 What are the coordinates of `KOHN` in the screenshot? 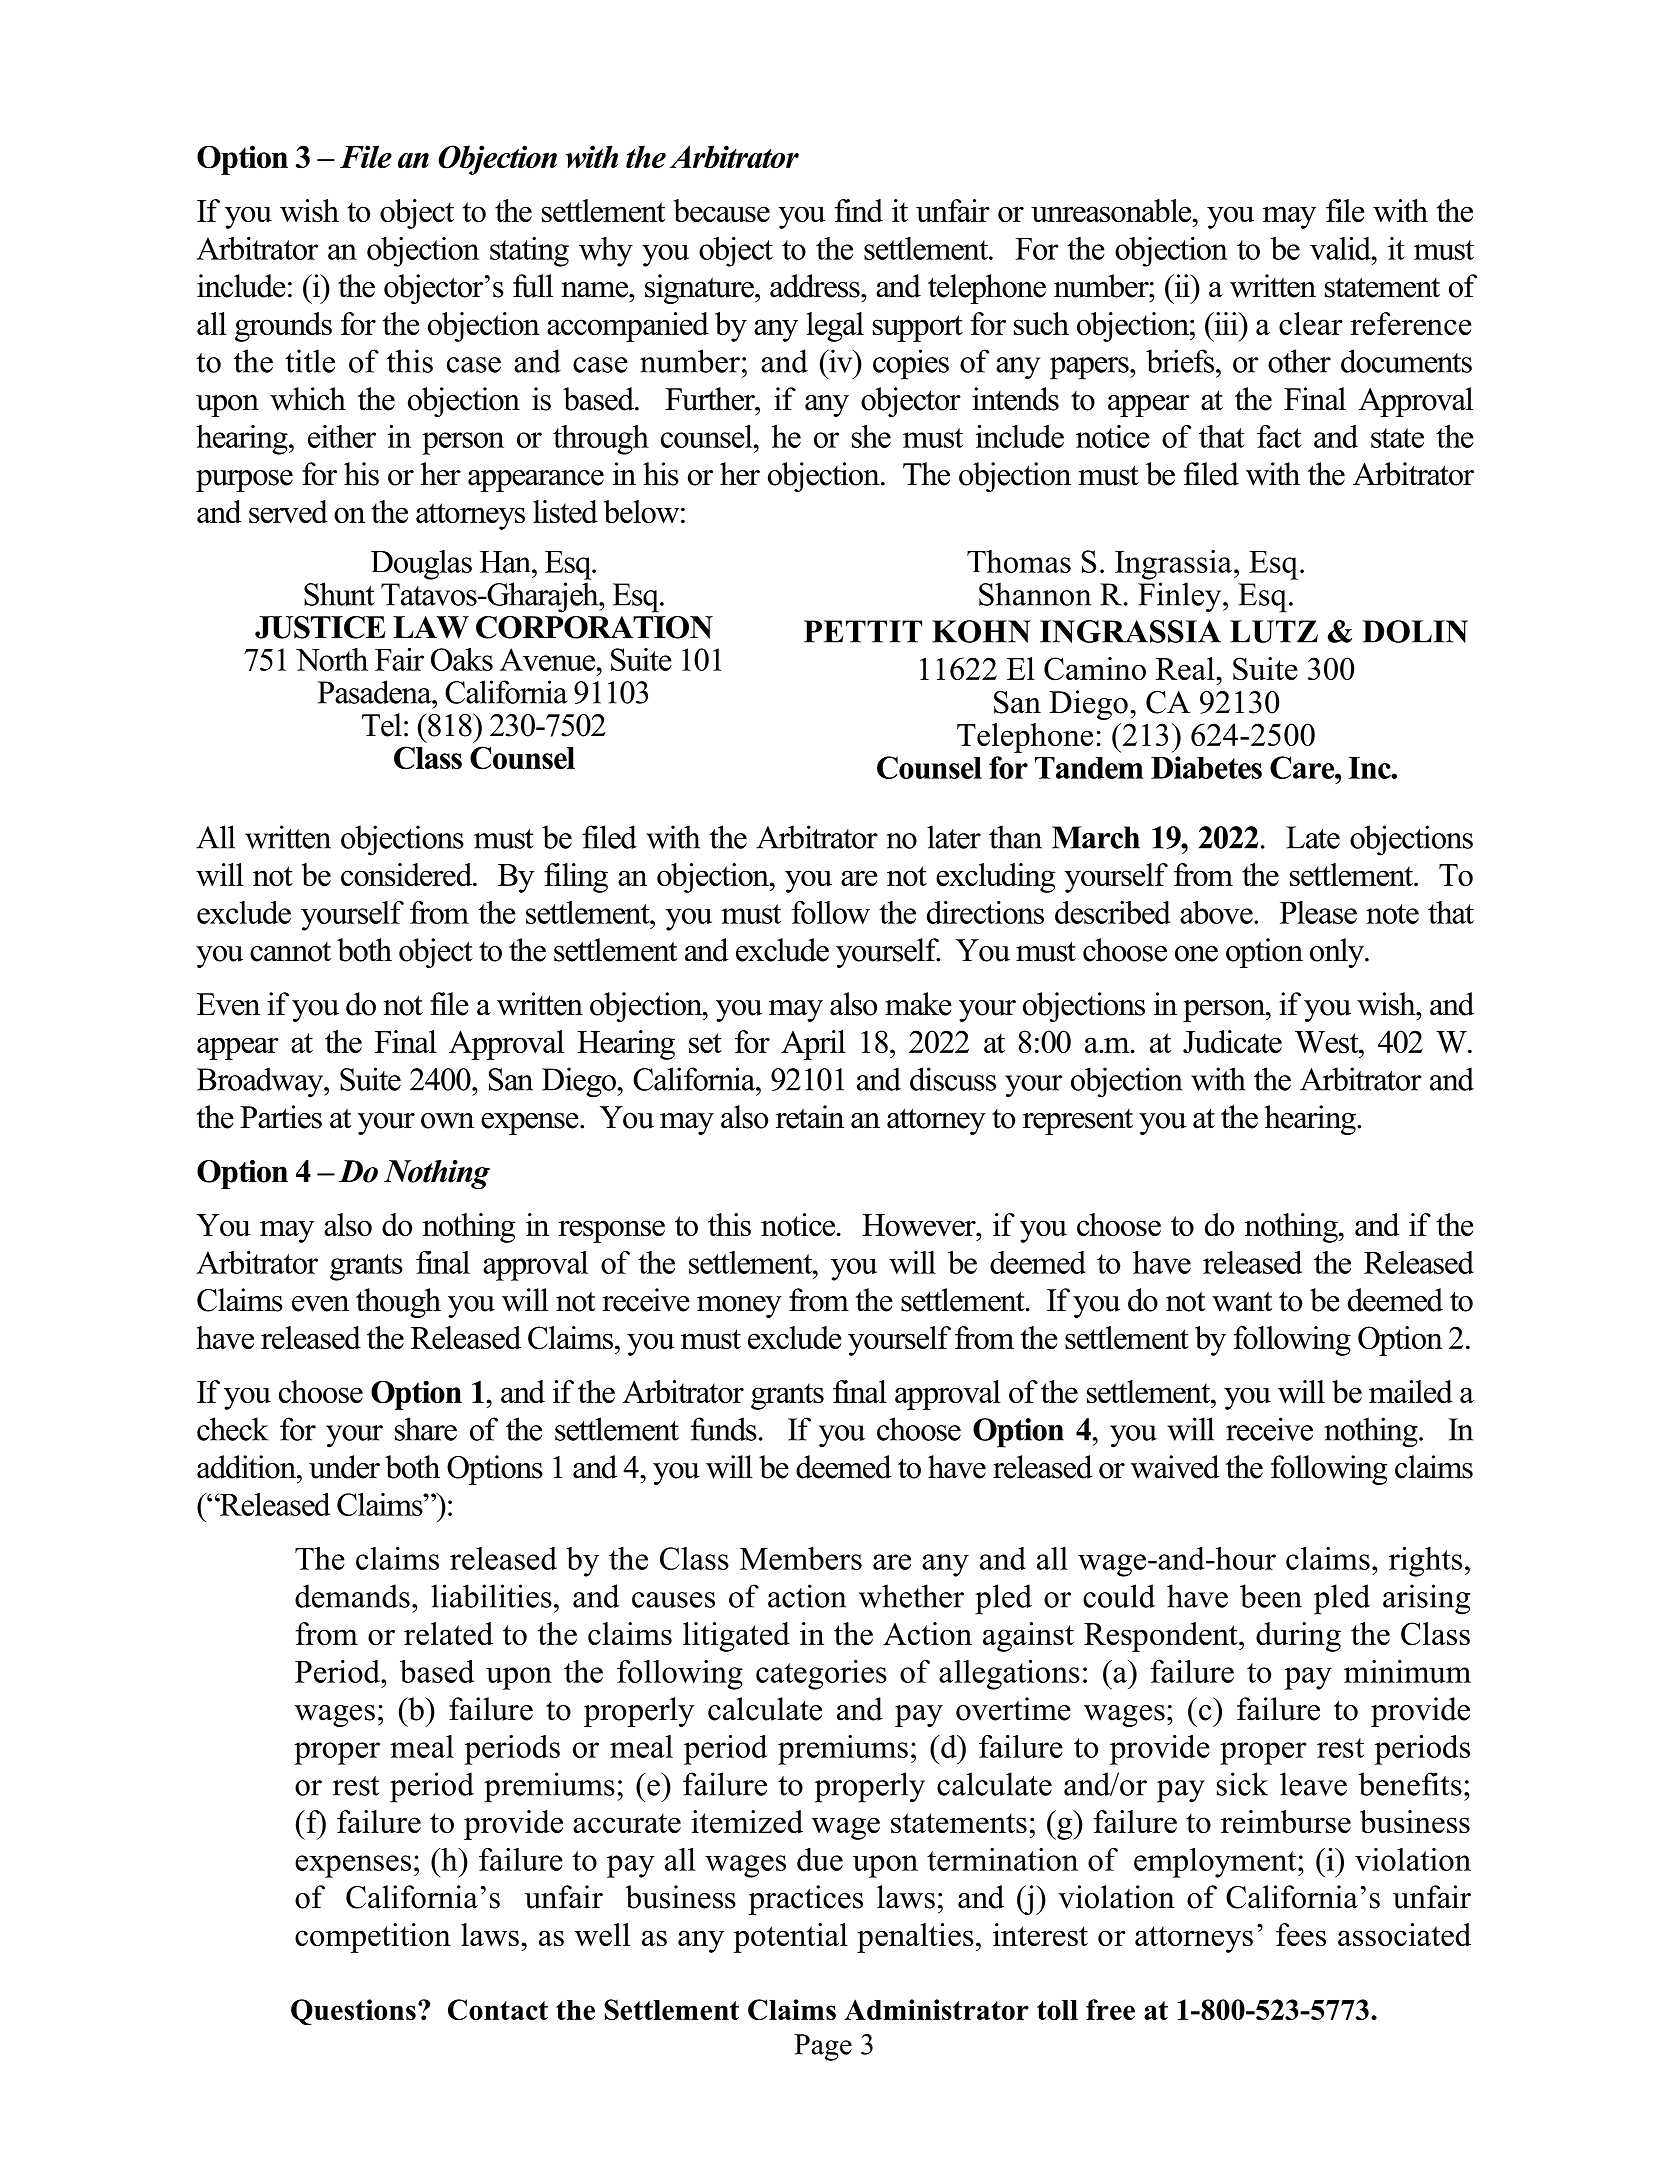 It's located at (981, 631).
